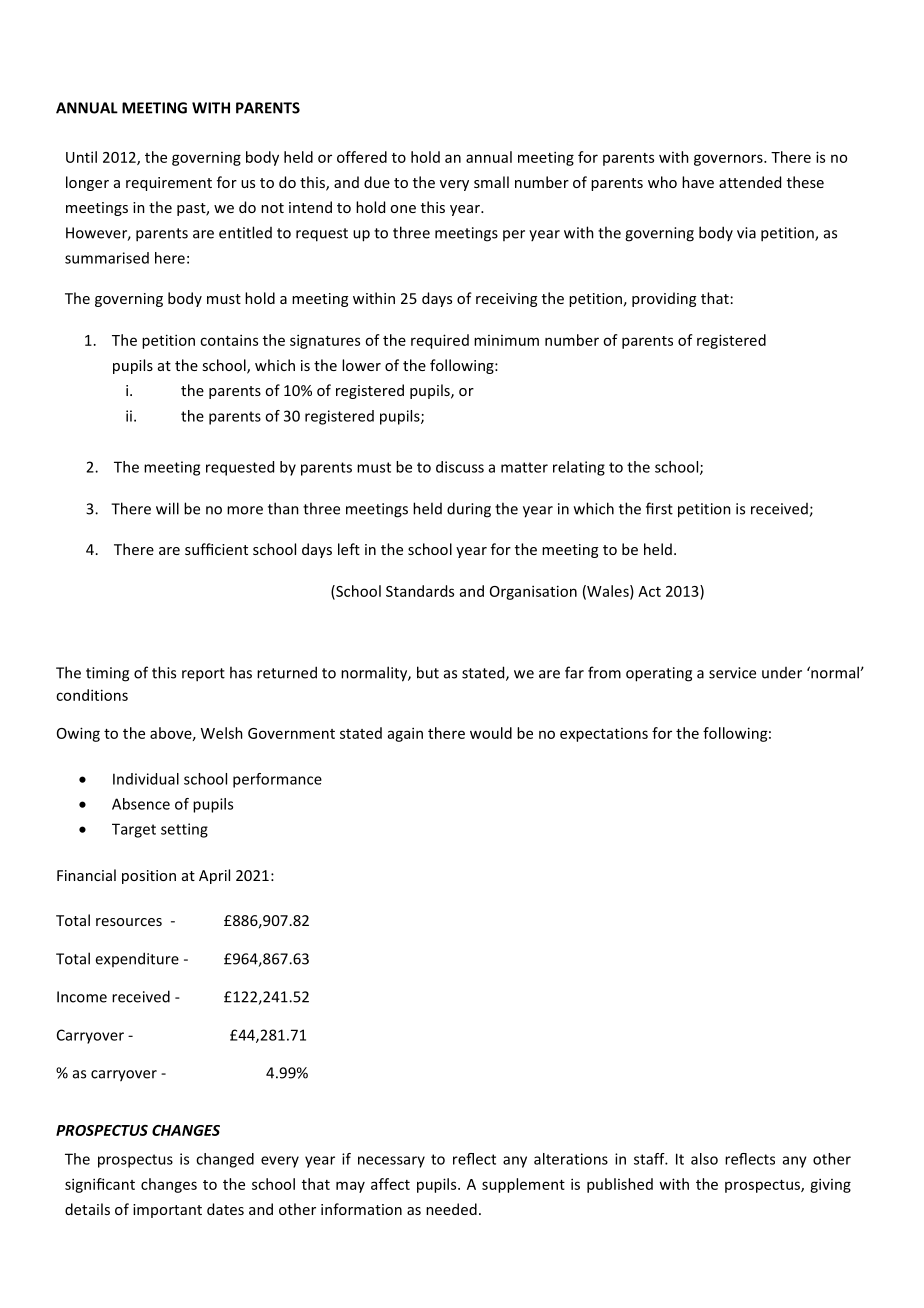  I want to click on attended, so click(750, 182).
